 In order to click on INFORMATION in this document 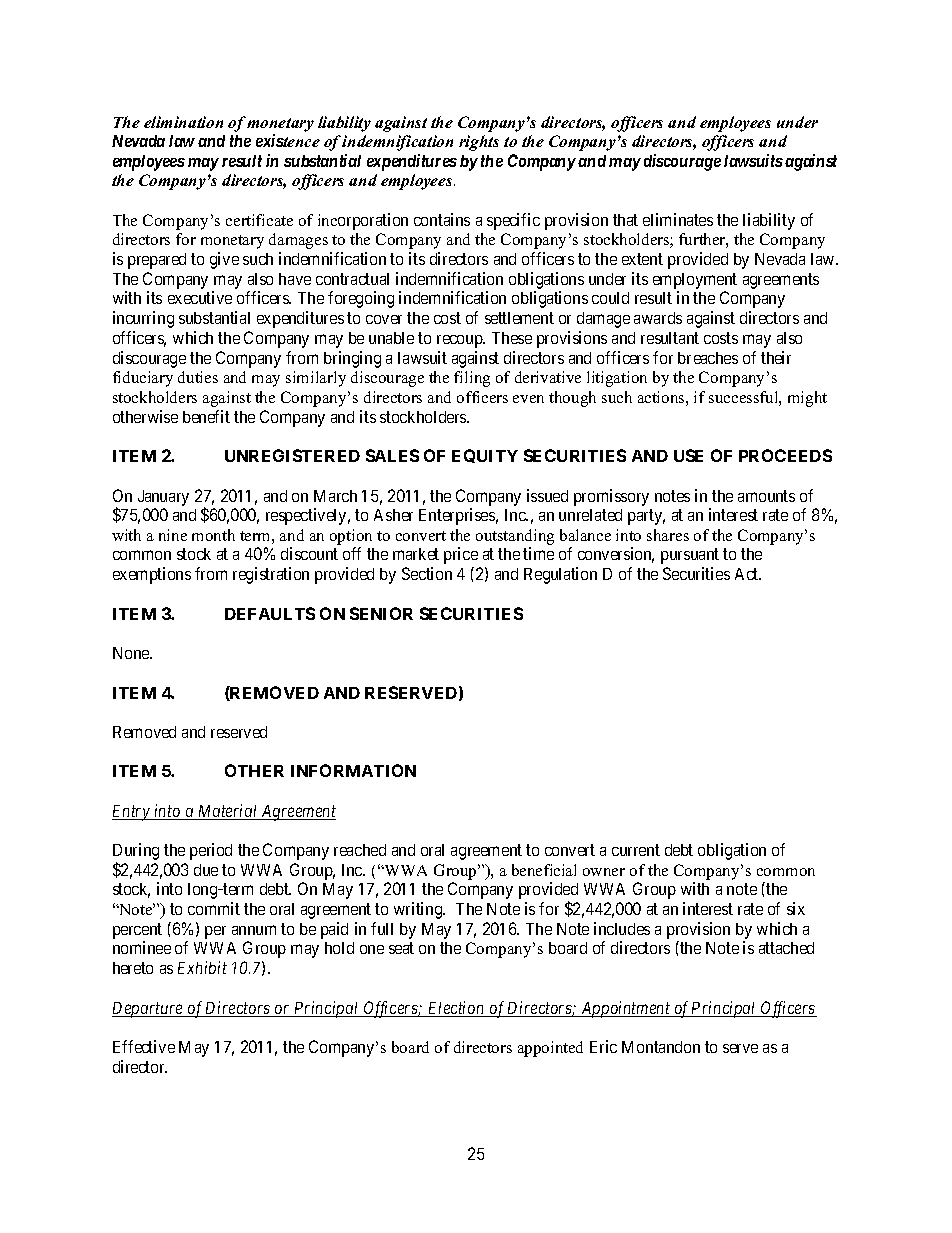, I will do `click(353, 770)`.
